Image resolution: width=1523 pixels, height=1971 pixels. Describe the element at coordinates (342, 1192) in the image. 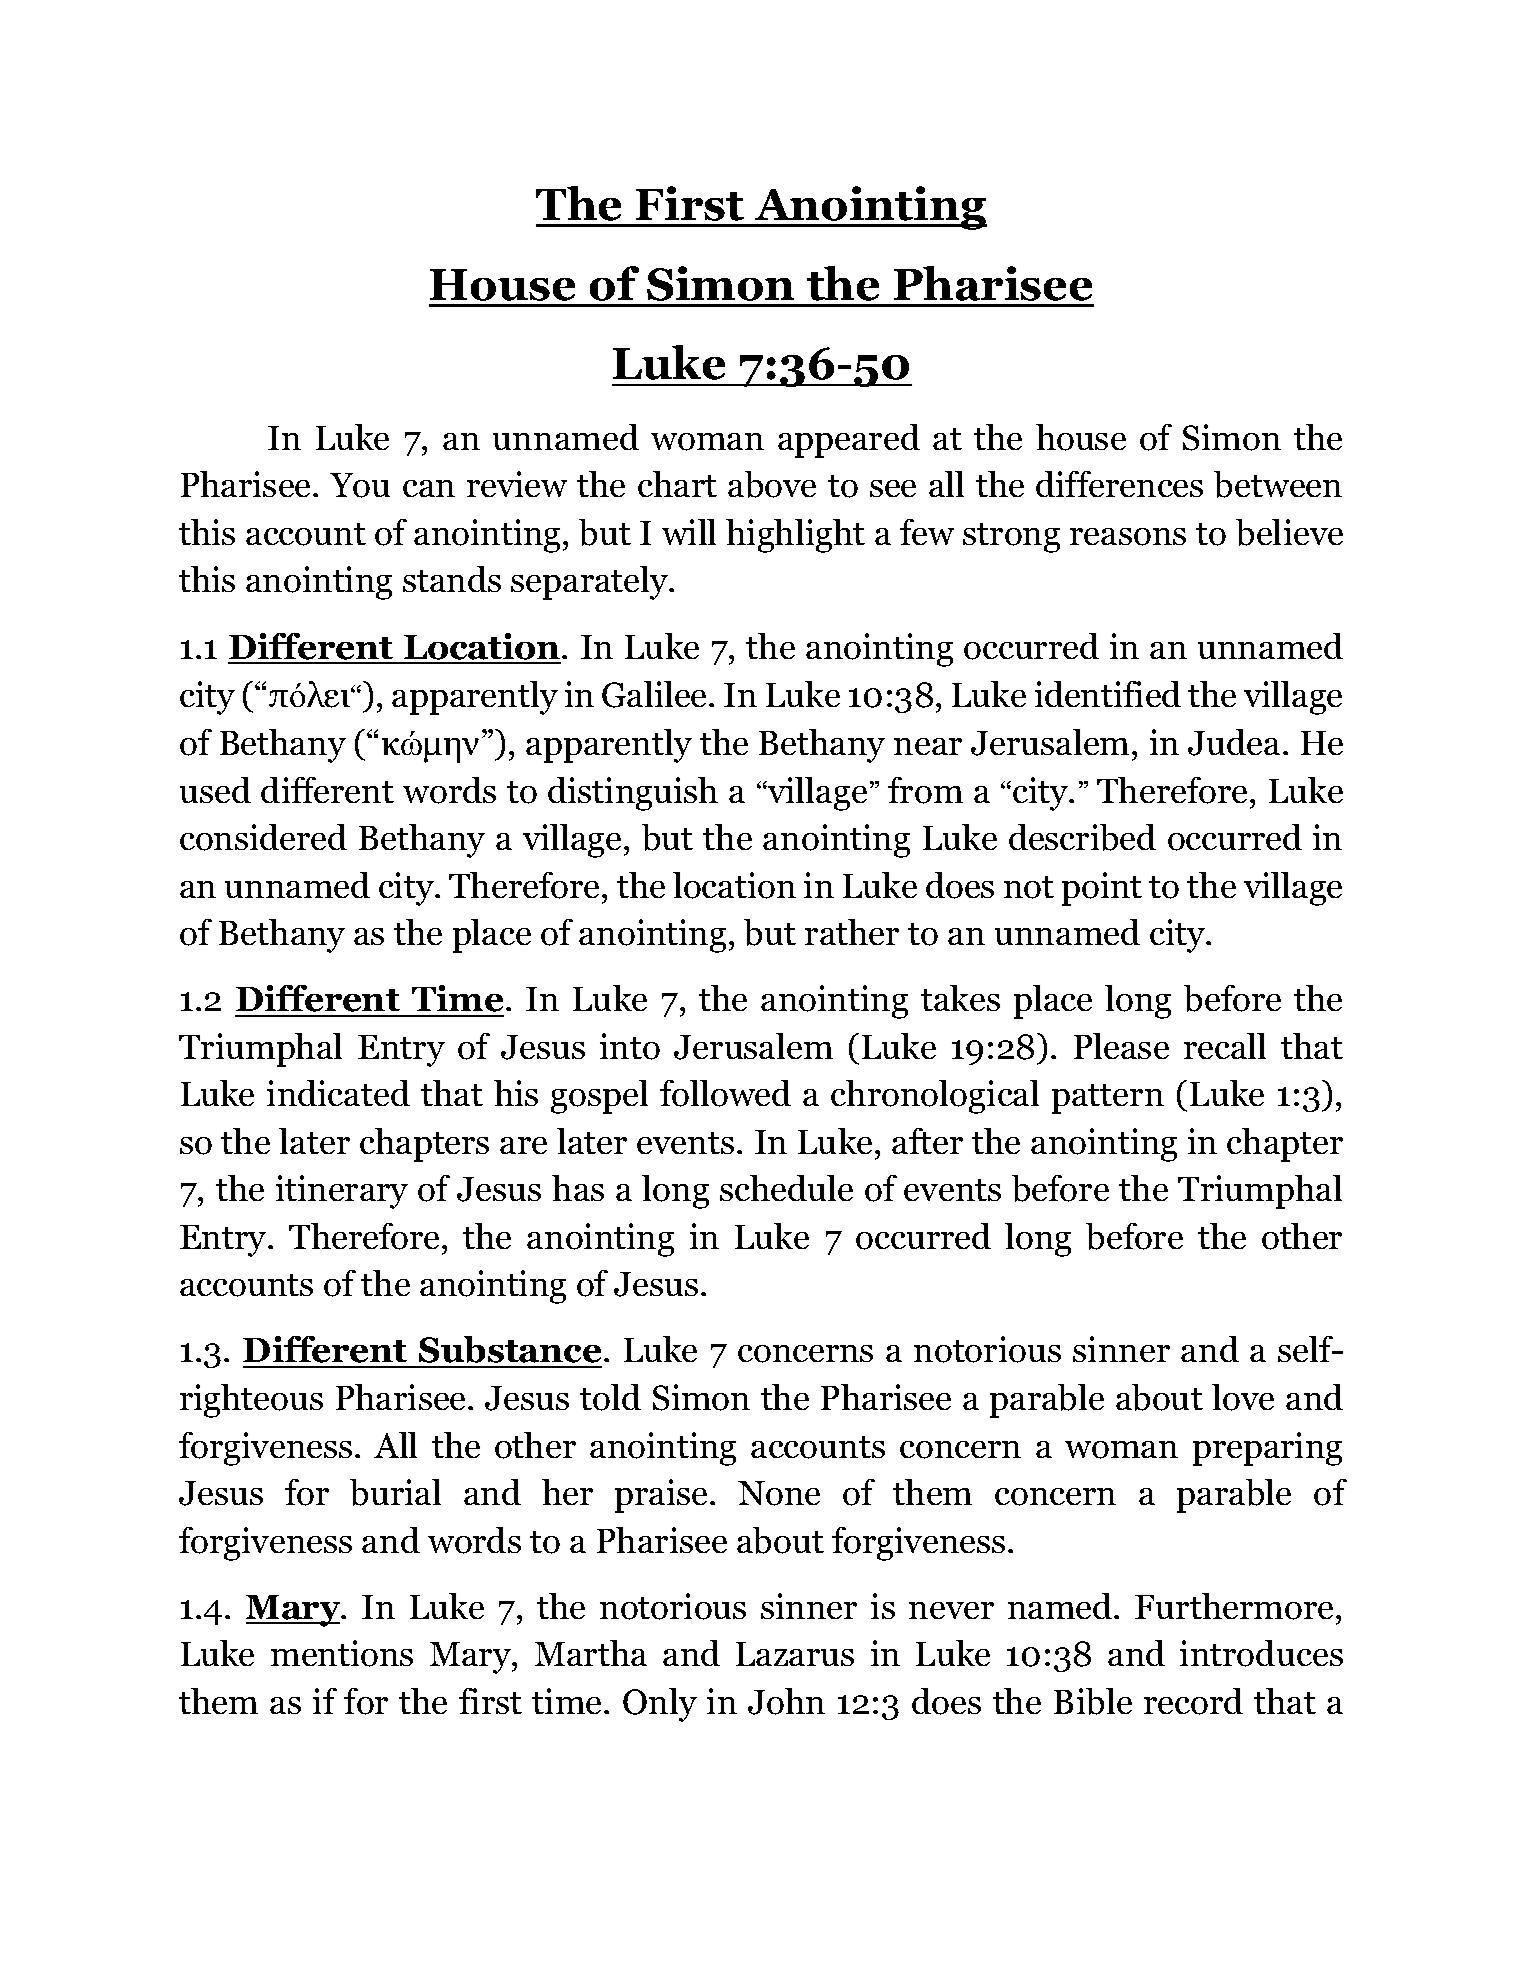

I see `itinerary` at that location.
